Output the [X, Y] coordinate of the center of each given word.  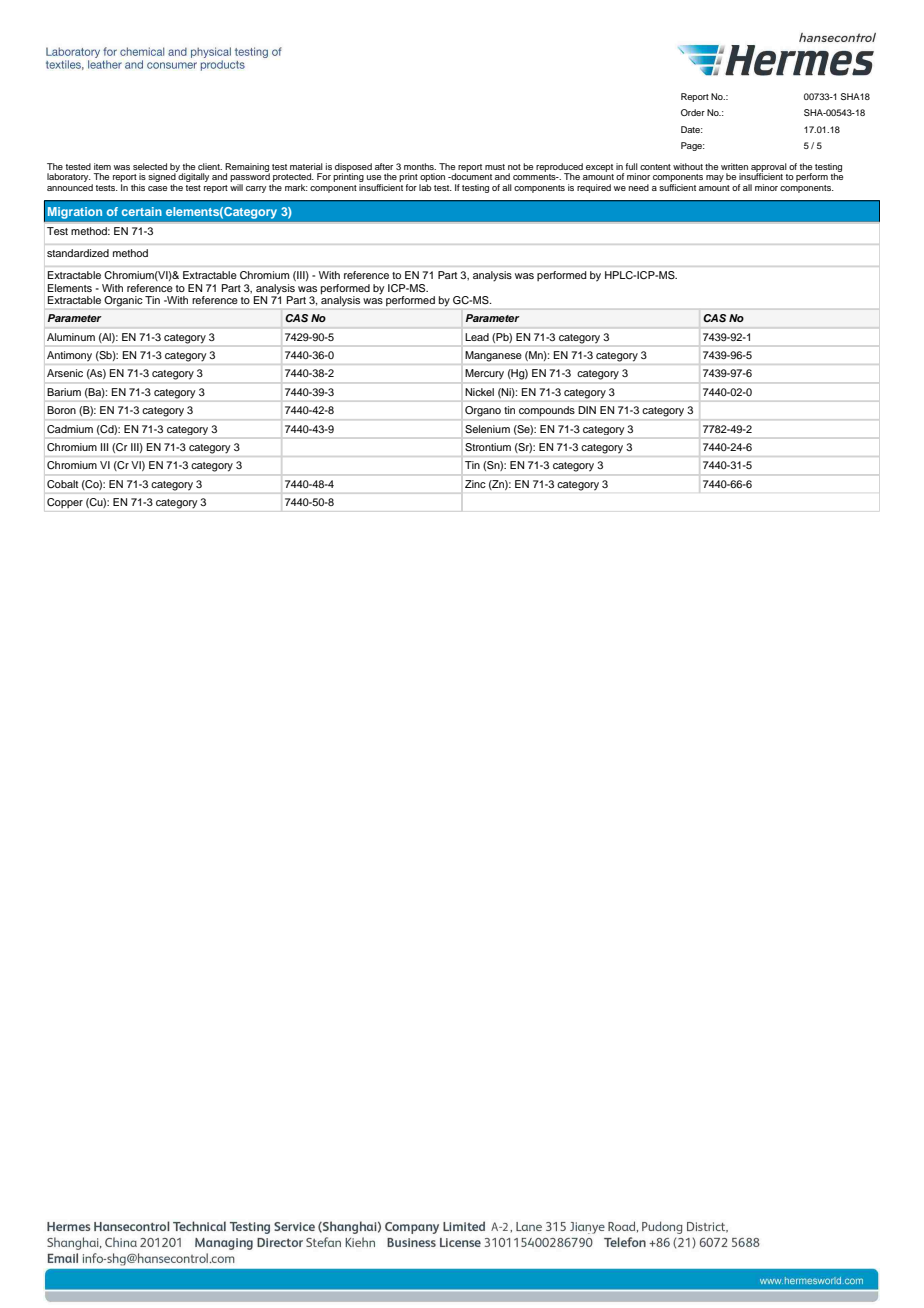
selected [150, 166]
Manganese [493, 356]
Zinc [475, 484]
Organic [123, 301]
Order [693, 112]
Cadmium [70, 429]
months [420, 166]
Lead [477, 337]
